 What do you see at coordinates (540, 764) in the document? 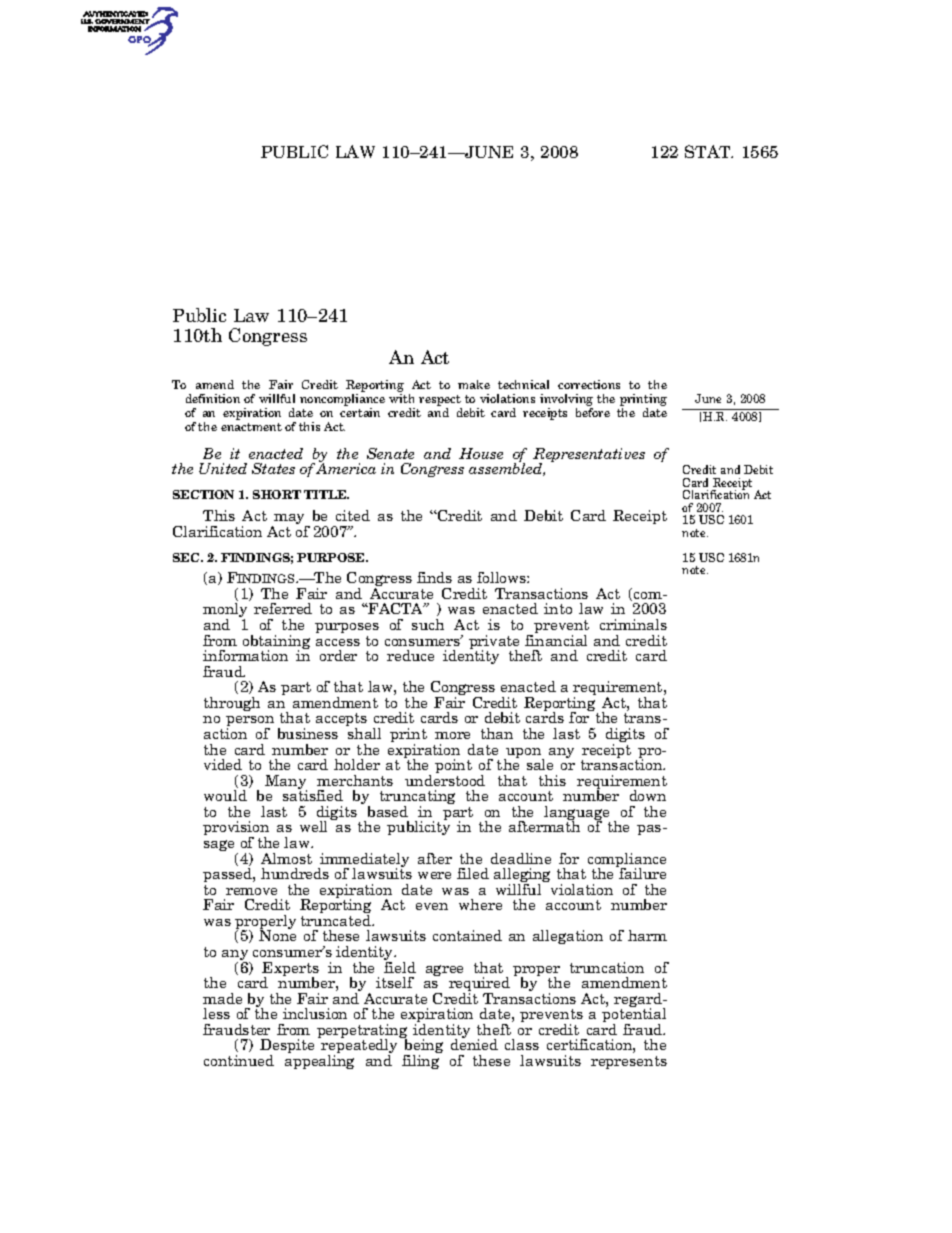
I see `sale` at bounding box center [540, 764].
